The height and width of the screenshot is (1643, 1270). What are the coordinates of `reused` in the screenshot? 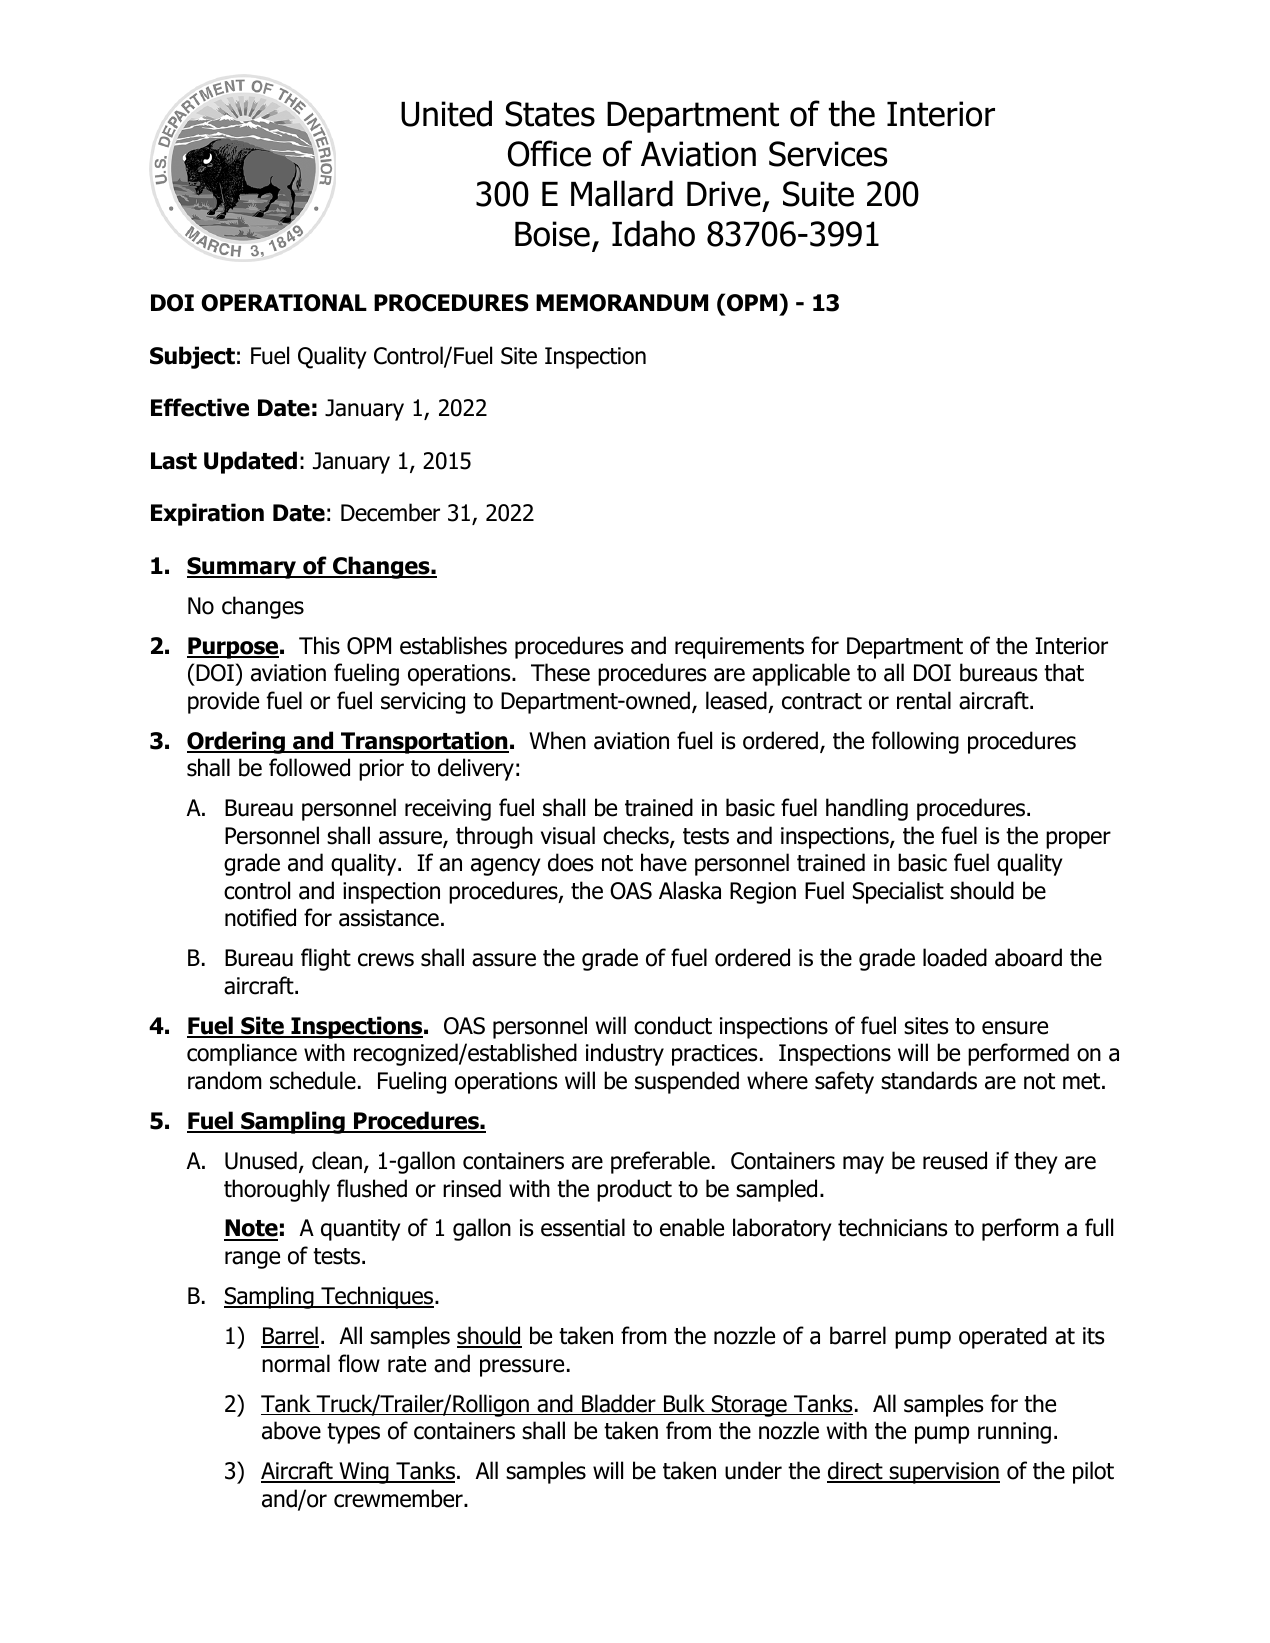 It's located at (955, 1160).
